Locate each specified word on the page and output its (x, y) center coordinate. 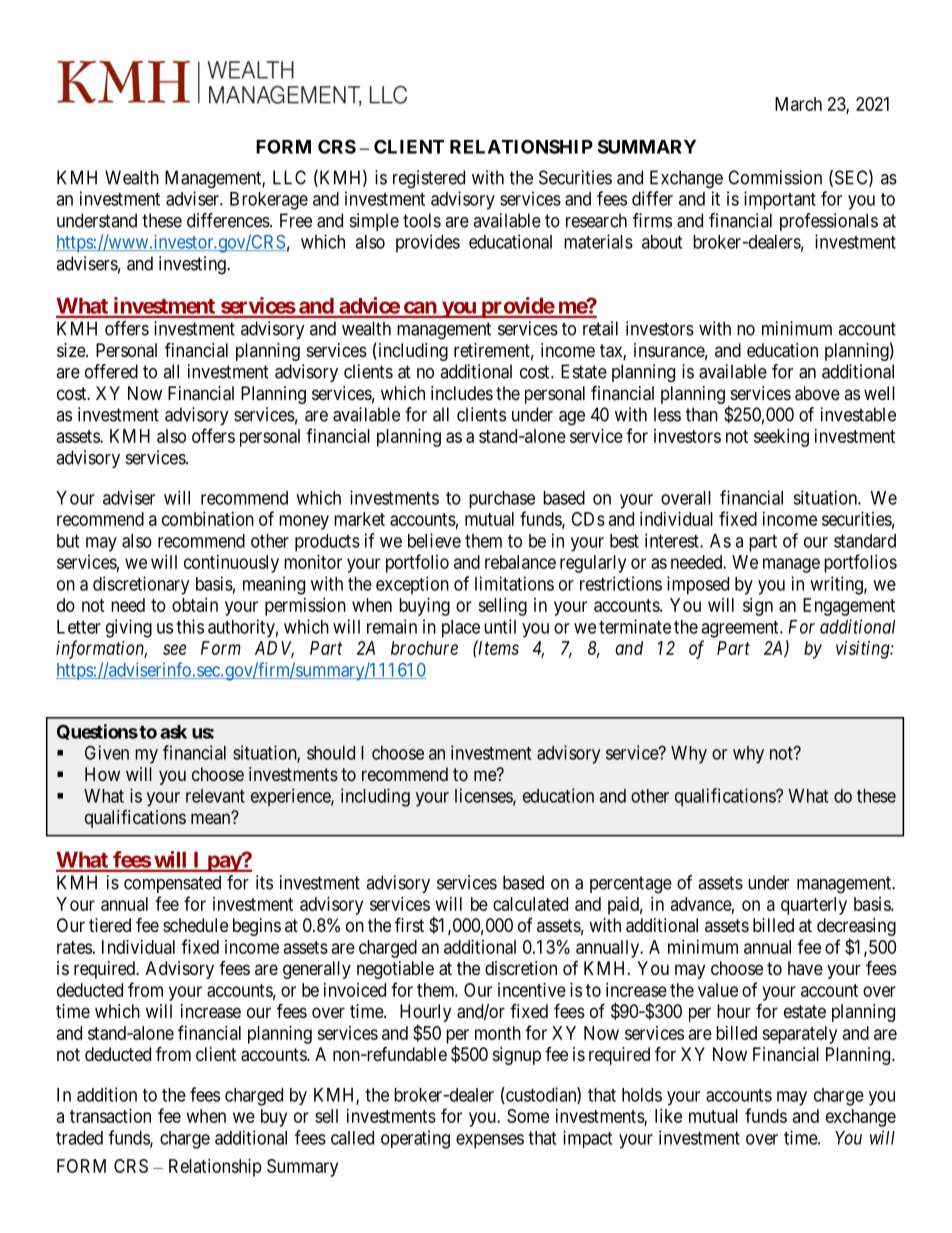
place (461, 629)
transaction (110, 1116)
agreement (741, 629)
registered (429, 179)
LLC (289, 177)
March (798, 104)
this (190, 626)
